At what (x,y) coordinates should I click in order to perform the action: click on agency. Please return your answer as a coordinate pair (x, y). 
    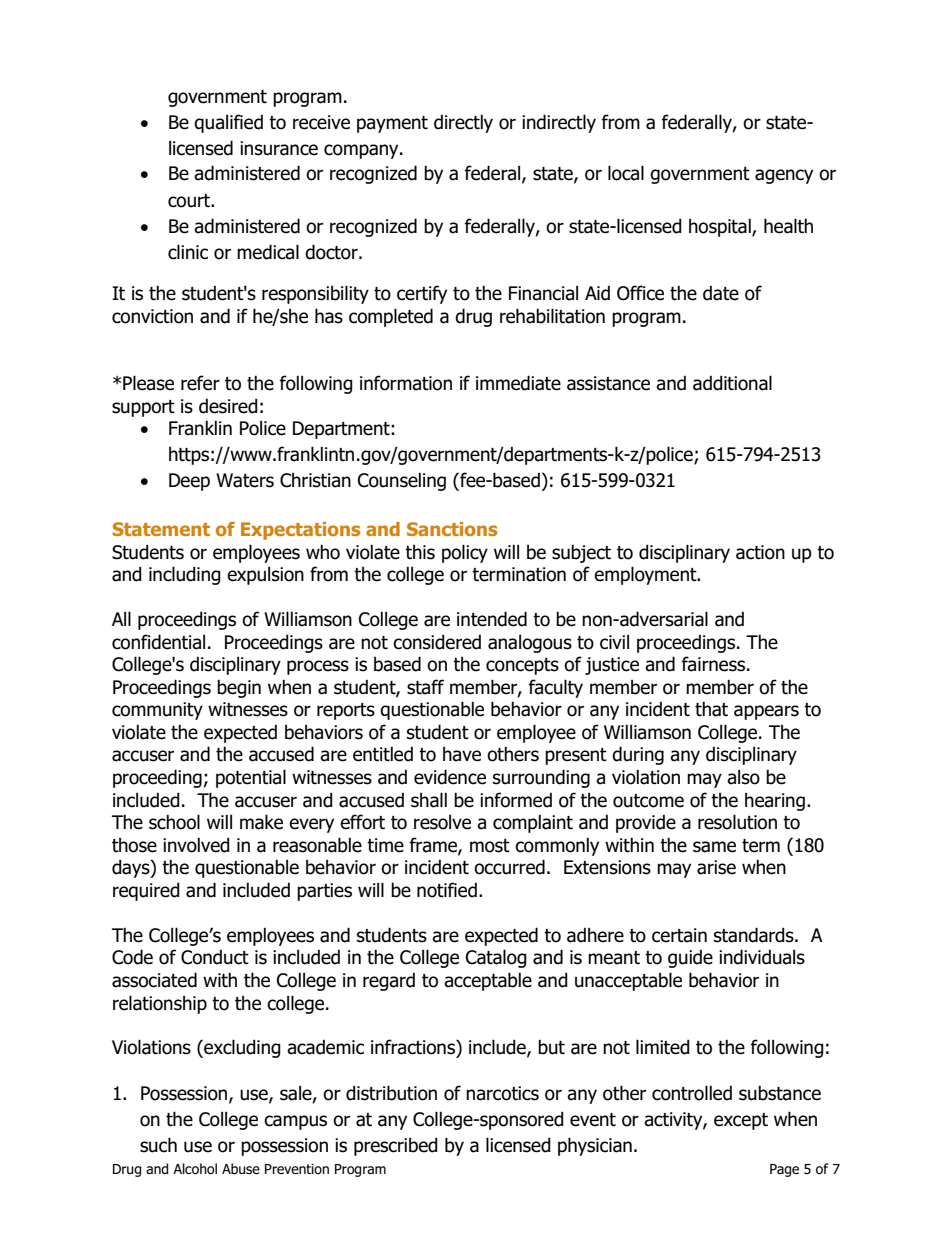
    Looking at the image, I should click on (784, 176).
